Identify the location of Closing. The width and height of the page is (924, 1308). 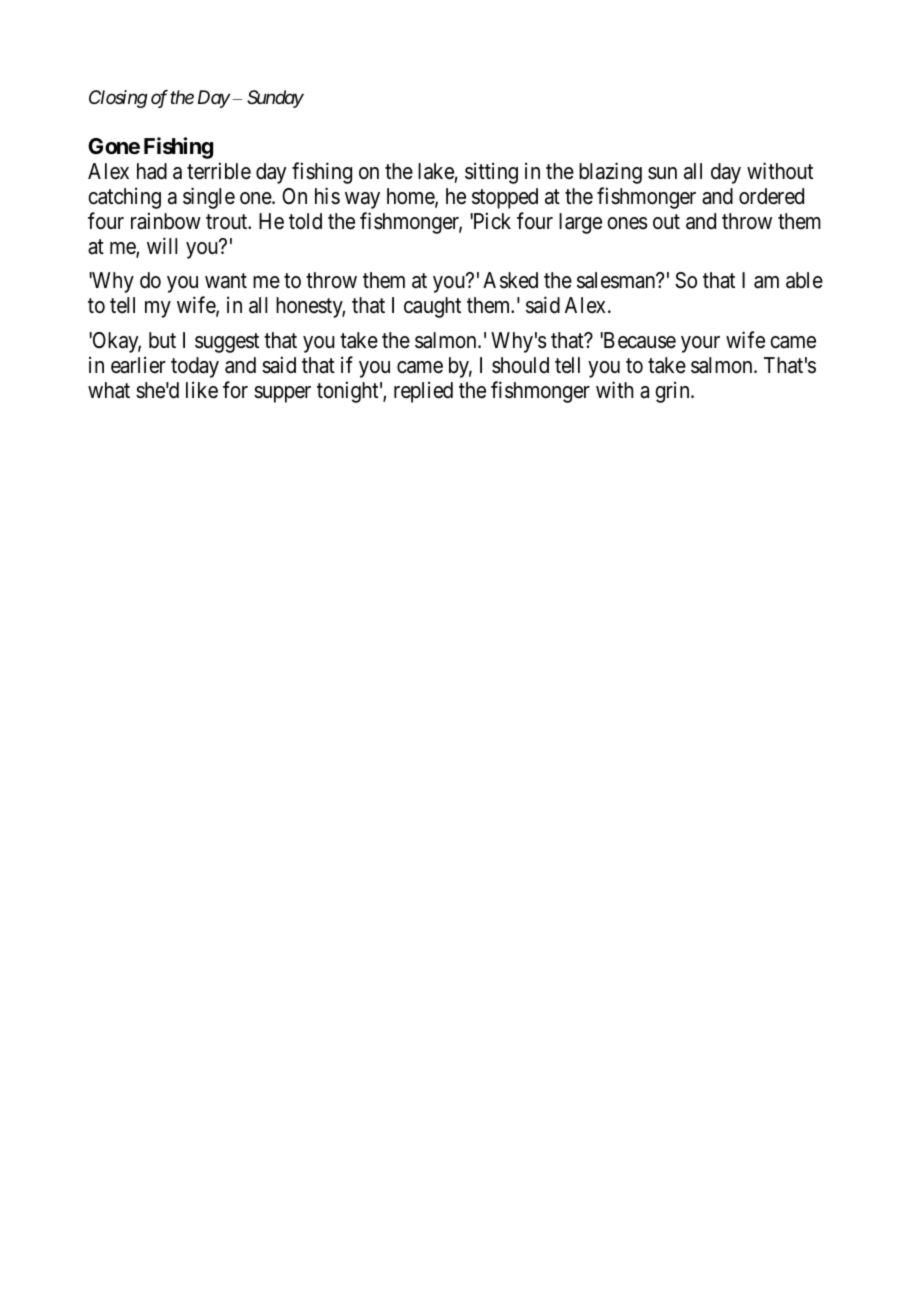
(118, 99).
